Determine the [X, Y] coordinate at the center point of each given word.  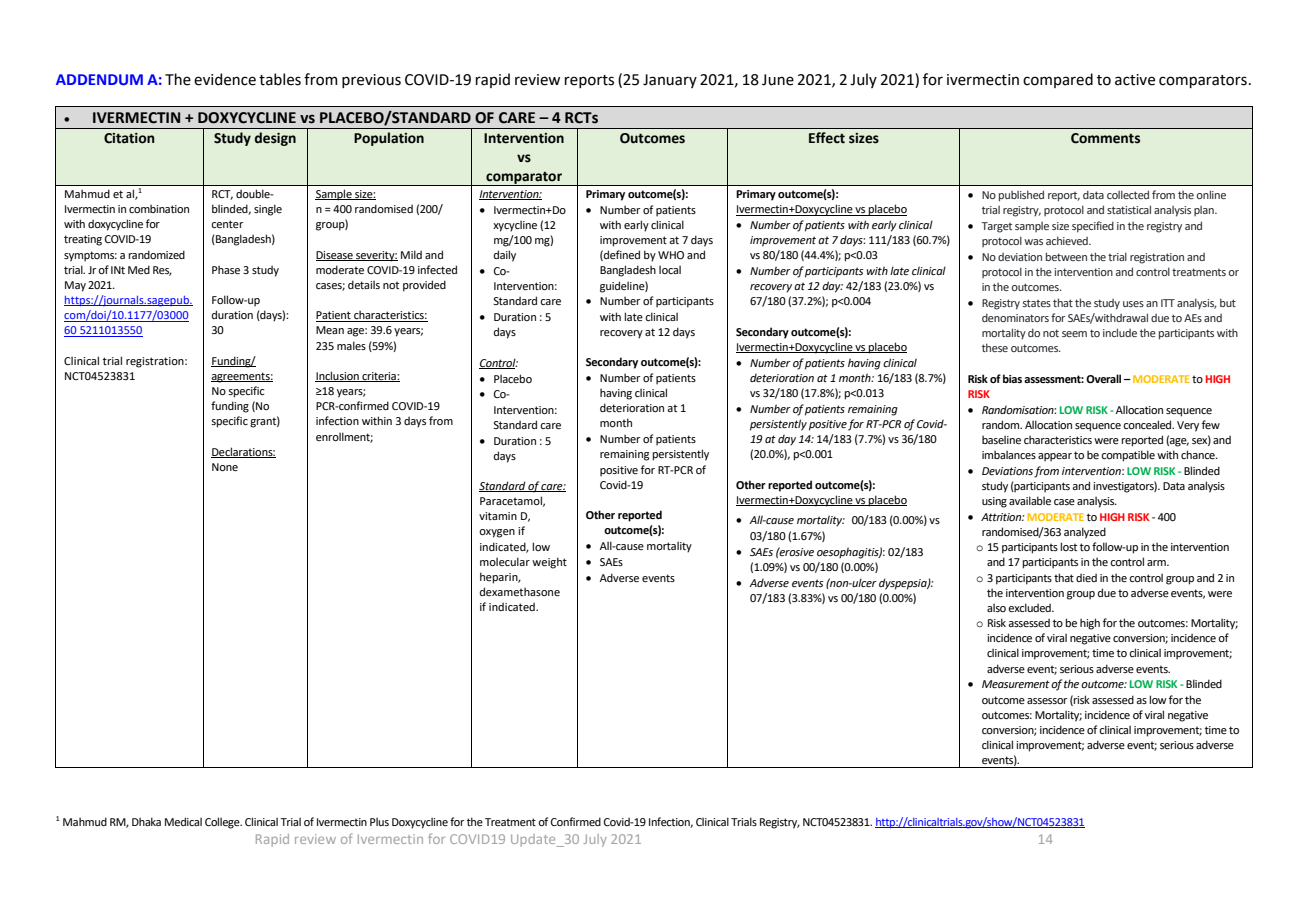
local [670, 270]
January [670, 81]
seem [1074, 334]
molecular [505, 561]
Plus [379, 822]
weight [549, 563]
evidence [225, 79]
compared [1058, 80]
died [1086, 578]
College [223, 823]
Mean [330, 330]
